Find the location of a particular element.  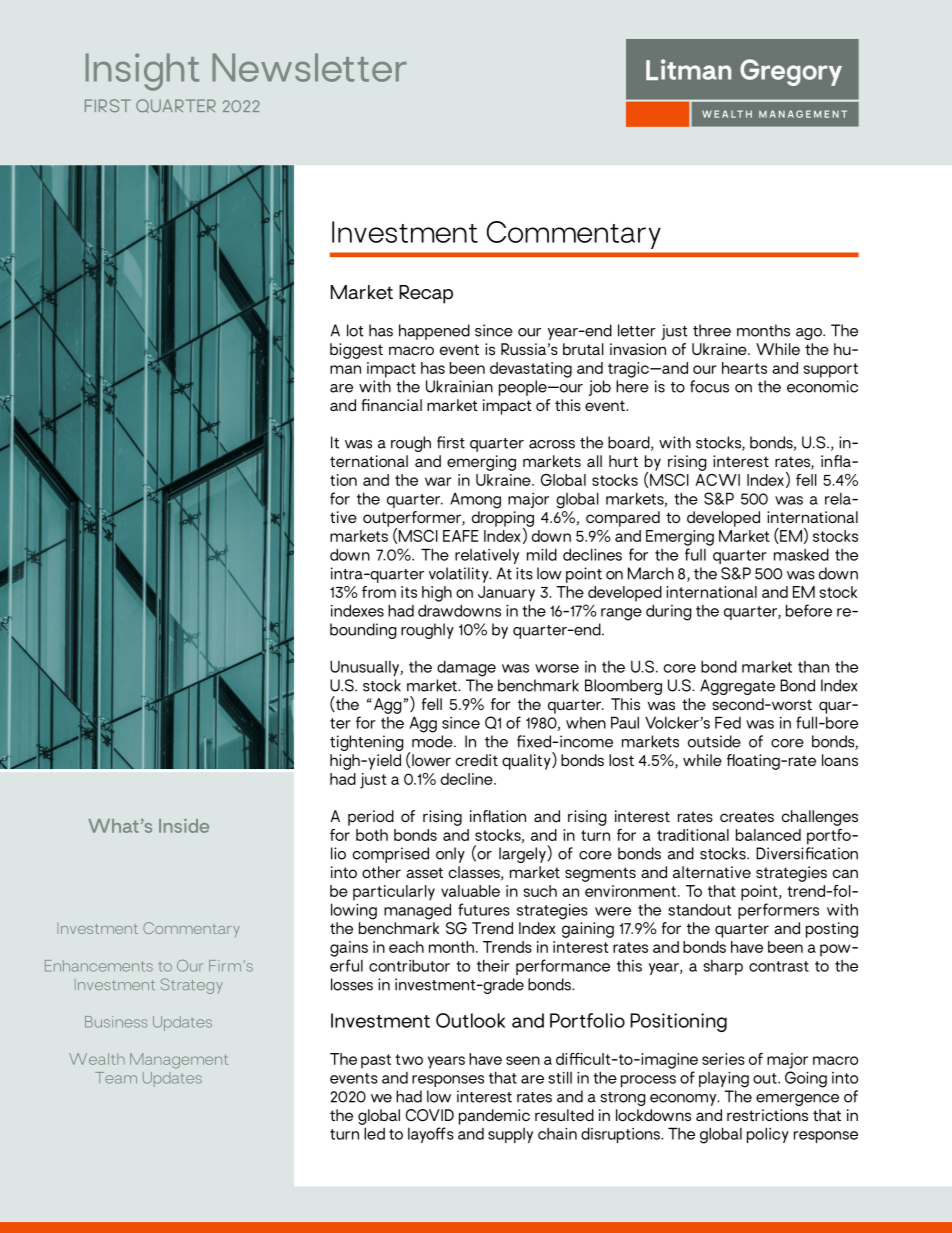

from is located at coordinates (379, 592).
